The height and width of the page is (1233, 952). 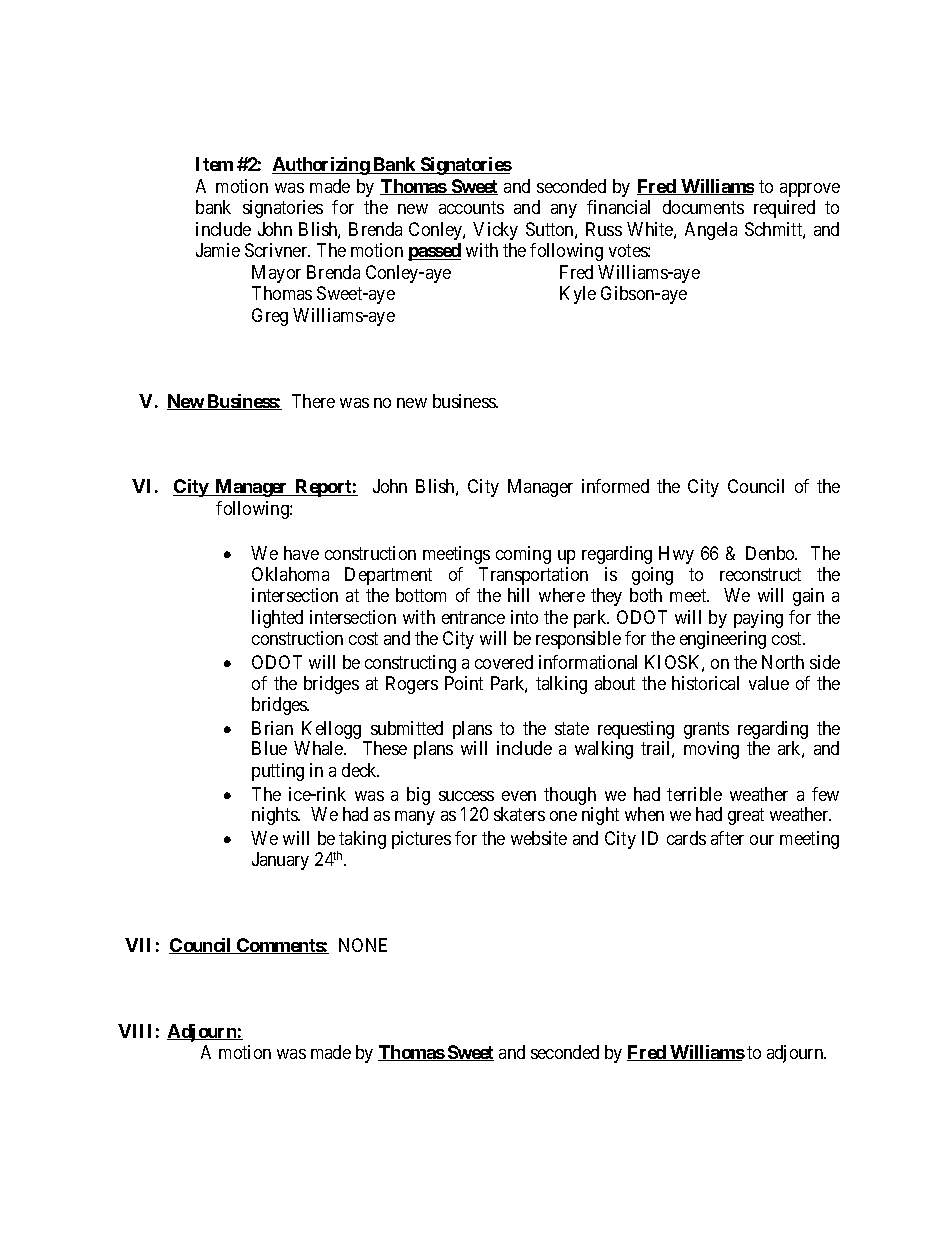 I want to click on Hwy, so click(x=676, y=555).
